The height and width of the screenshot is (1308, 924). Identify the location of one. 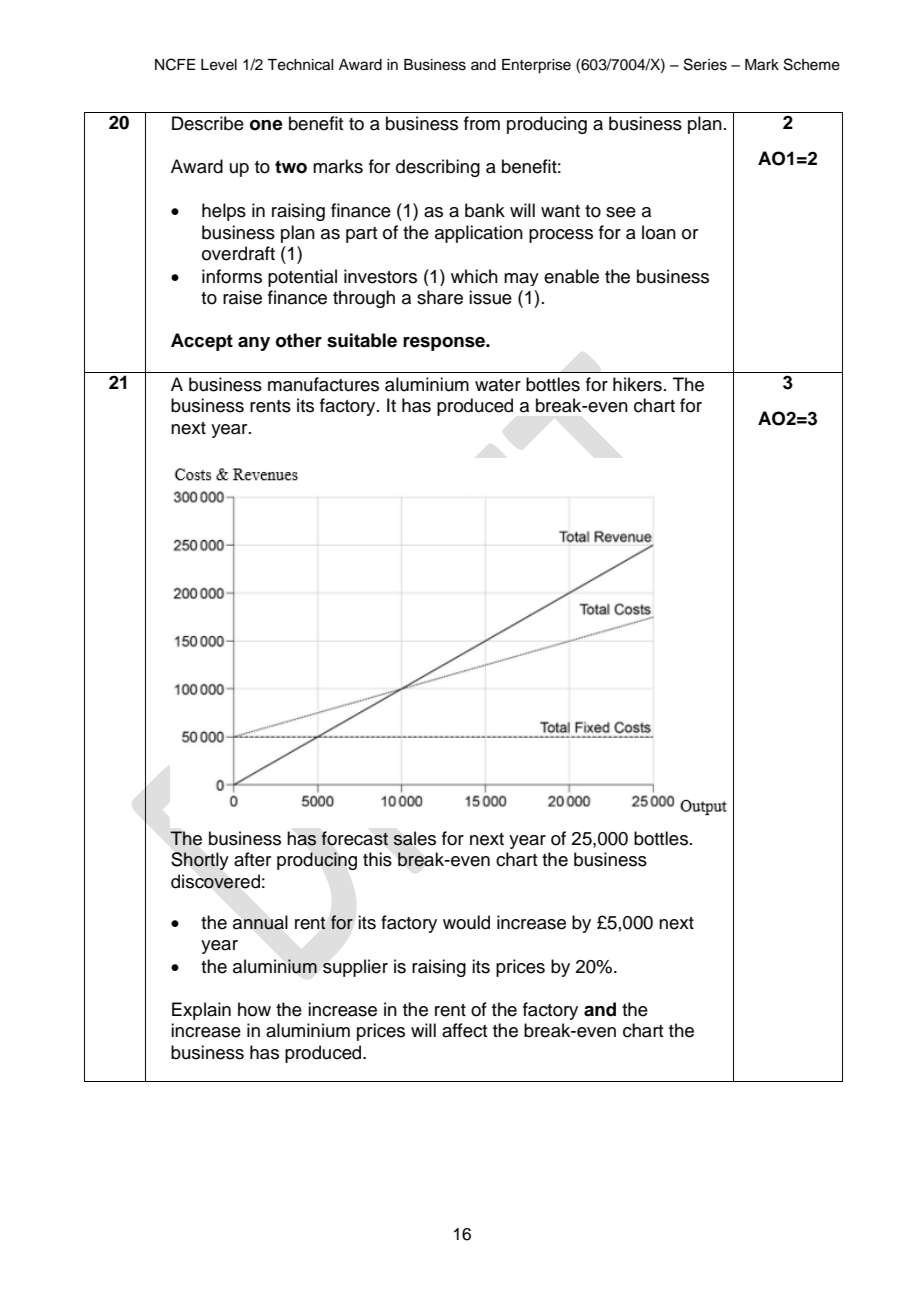
(266, 125).
